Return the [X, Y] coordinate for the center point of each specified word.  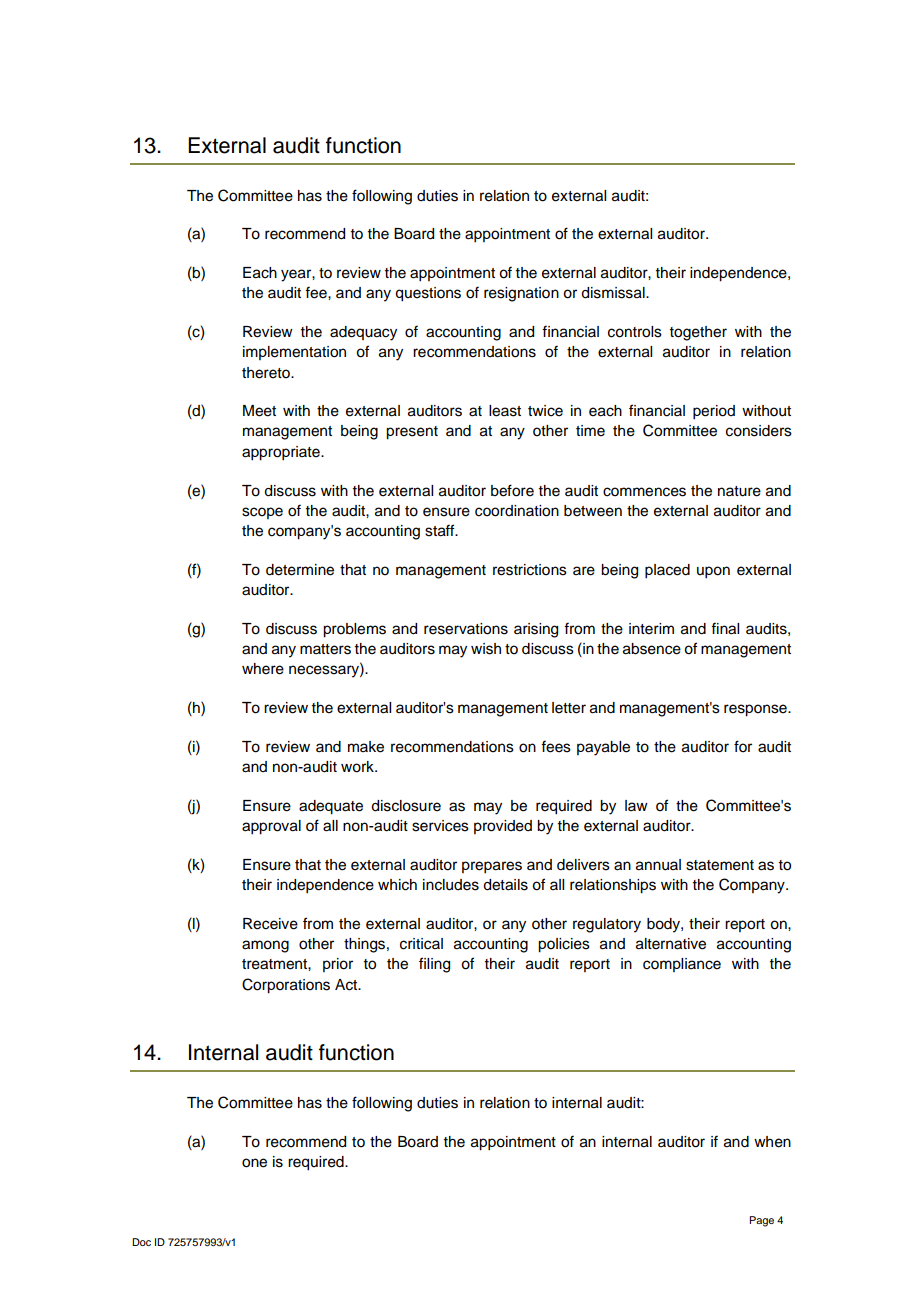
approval [271, 827]
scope [262, 513]
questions [428, 294]
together [698, 333]
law [636, 805]
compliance [682, 965]
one [254, 1163]
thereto [267, 373]
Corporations [286, 986]
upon [713, 572]
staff [441, 530]
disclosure [406, 806]
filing [434, 965]
